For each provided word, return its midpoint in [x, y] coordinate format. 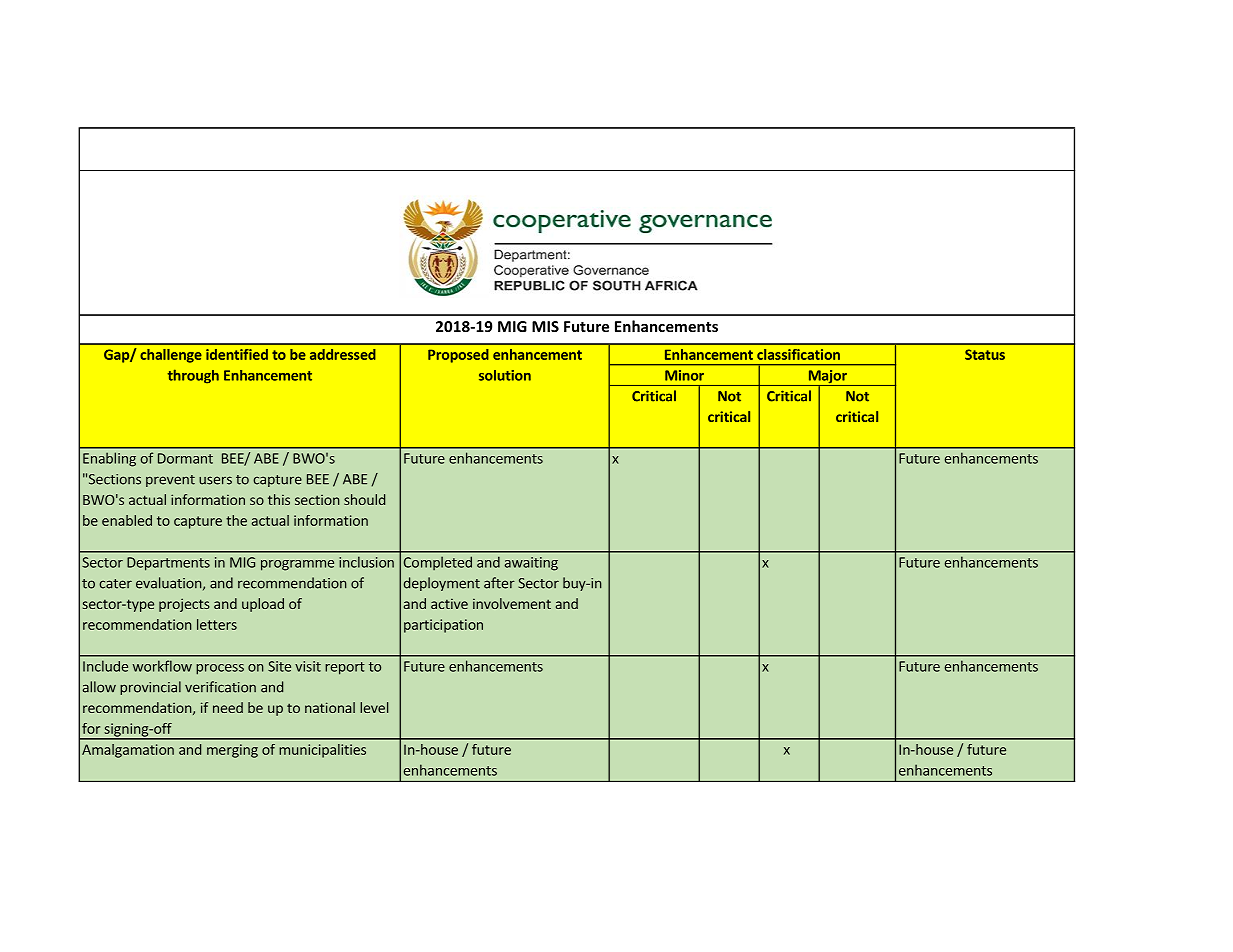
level [374, 707]
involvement [512, 603]
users [215, 480]
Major [827, 378]
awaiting [531, 564]
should [364, 499]
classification [798, 354]
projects [184, 605]
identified [237, 354]
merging [232, 751]
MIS [545, 326]
